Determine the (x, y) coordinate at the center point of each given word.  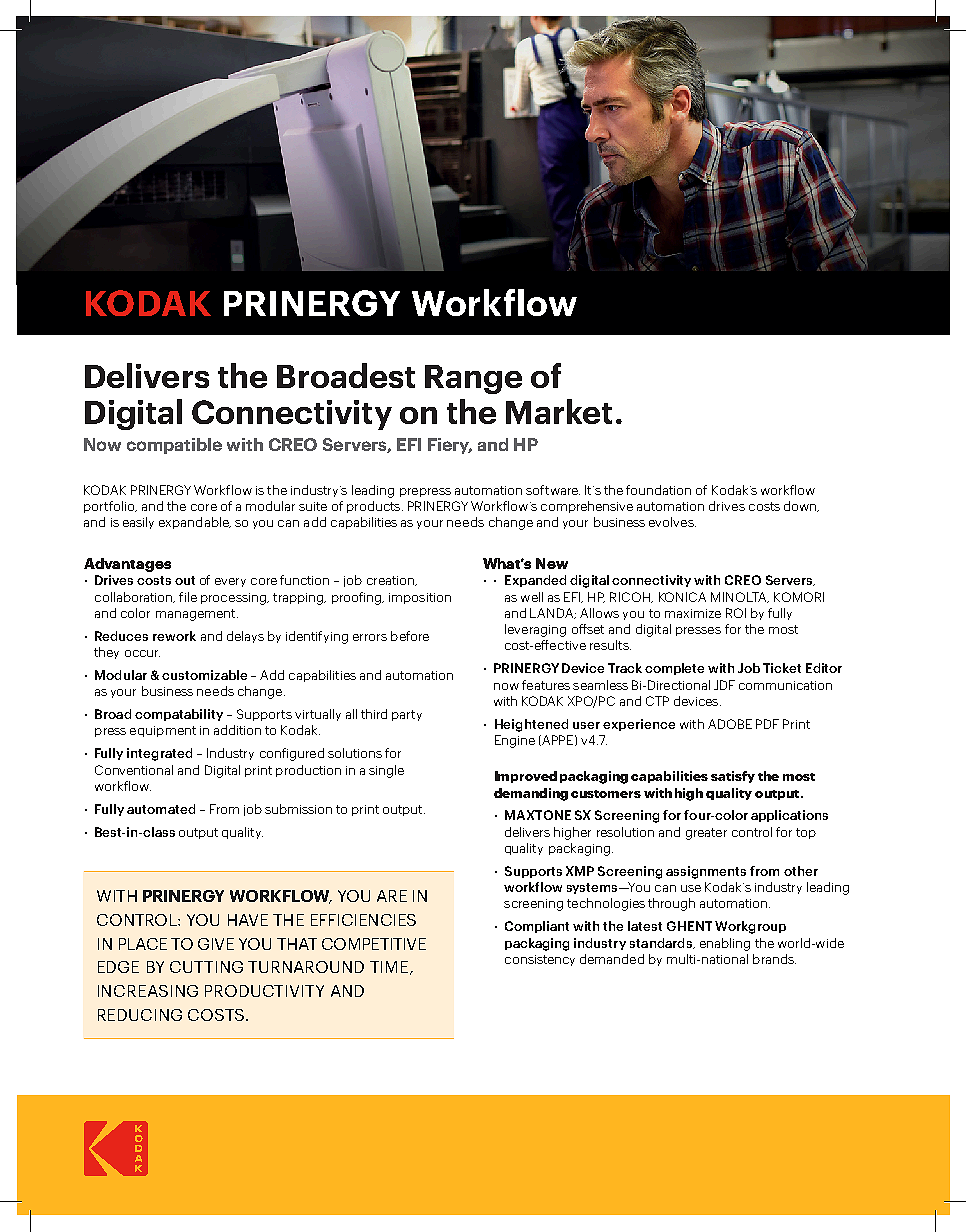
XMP (580, 871)
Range (473, 379)
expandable (195, 523)
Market (559, 411)
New (552, 563)
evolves (672, 522)
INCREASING (148, 991)
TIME (390, 968)
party (407, 715)
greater (706, 834)
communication (785, 685)
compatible (174, 446)
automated (161, 809)
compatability (179, 715)
